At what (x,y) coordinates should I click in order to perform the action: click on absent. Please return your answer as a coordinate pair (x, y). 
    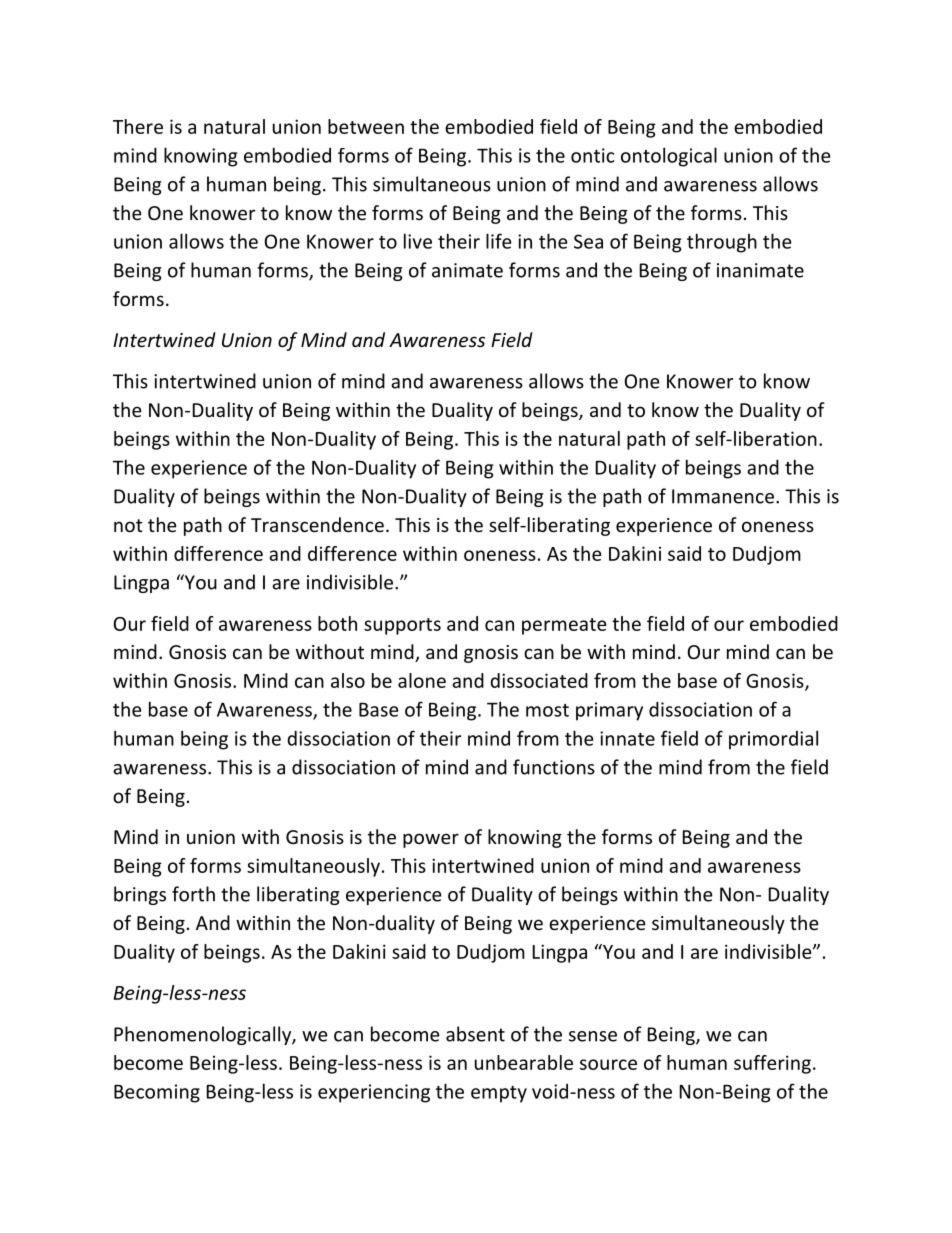
    Looking at the image, I should click on (475, 1034).
